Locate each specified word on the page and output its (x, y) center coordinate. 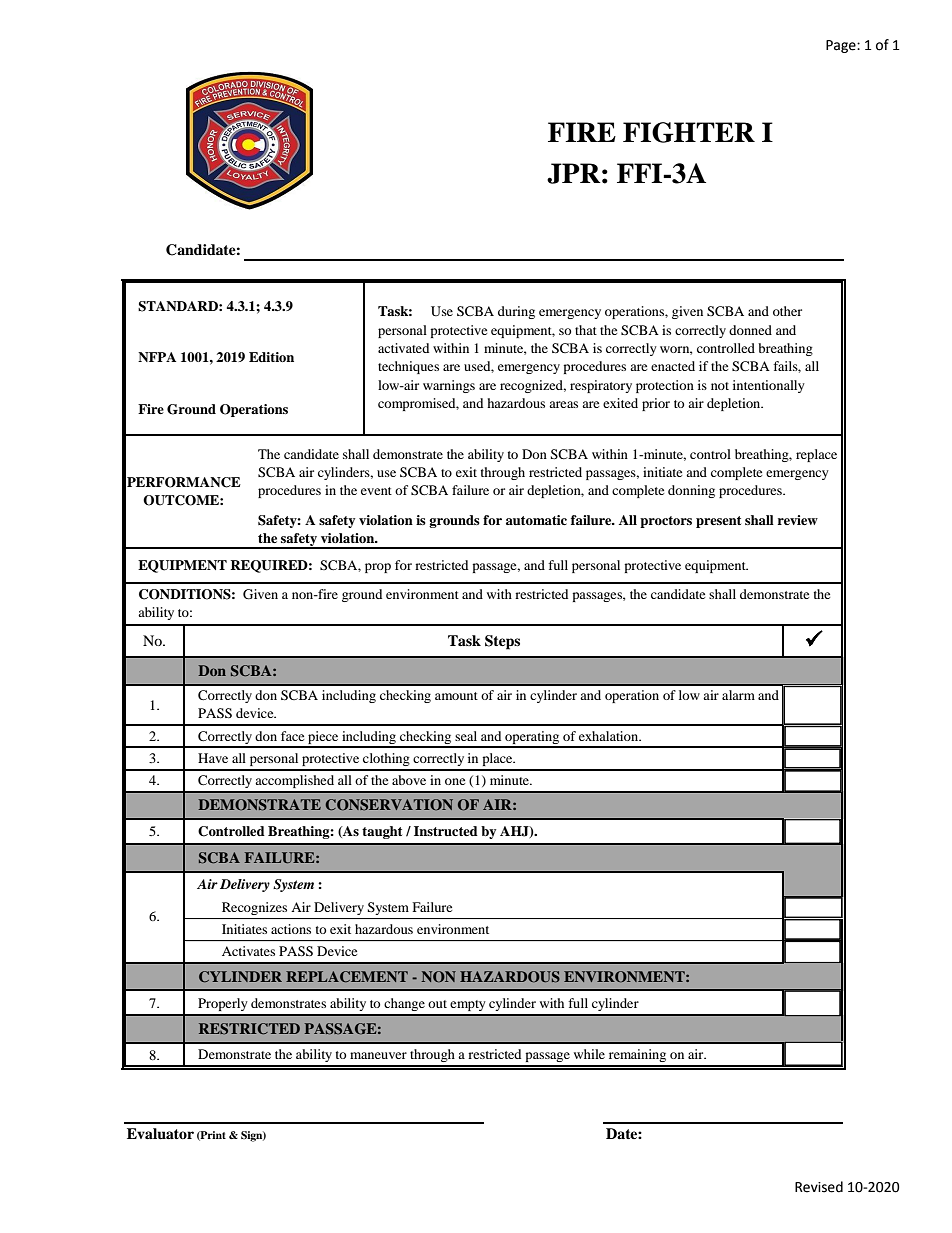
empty (468, 1005)
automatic (536, 520)
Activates (248, 951)
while (589, 1054)
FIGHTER (689, 132)
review (797, 520)
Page (842, 46)
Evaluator (160, 1134)
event (376, 491)
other (787, 311)
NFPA (157, 357)
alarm (738, 695)
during (516, 312)
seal (466, 736)
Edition (271, 357)
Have (213, 758)
